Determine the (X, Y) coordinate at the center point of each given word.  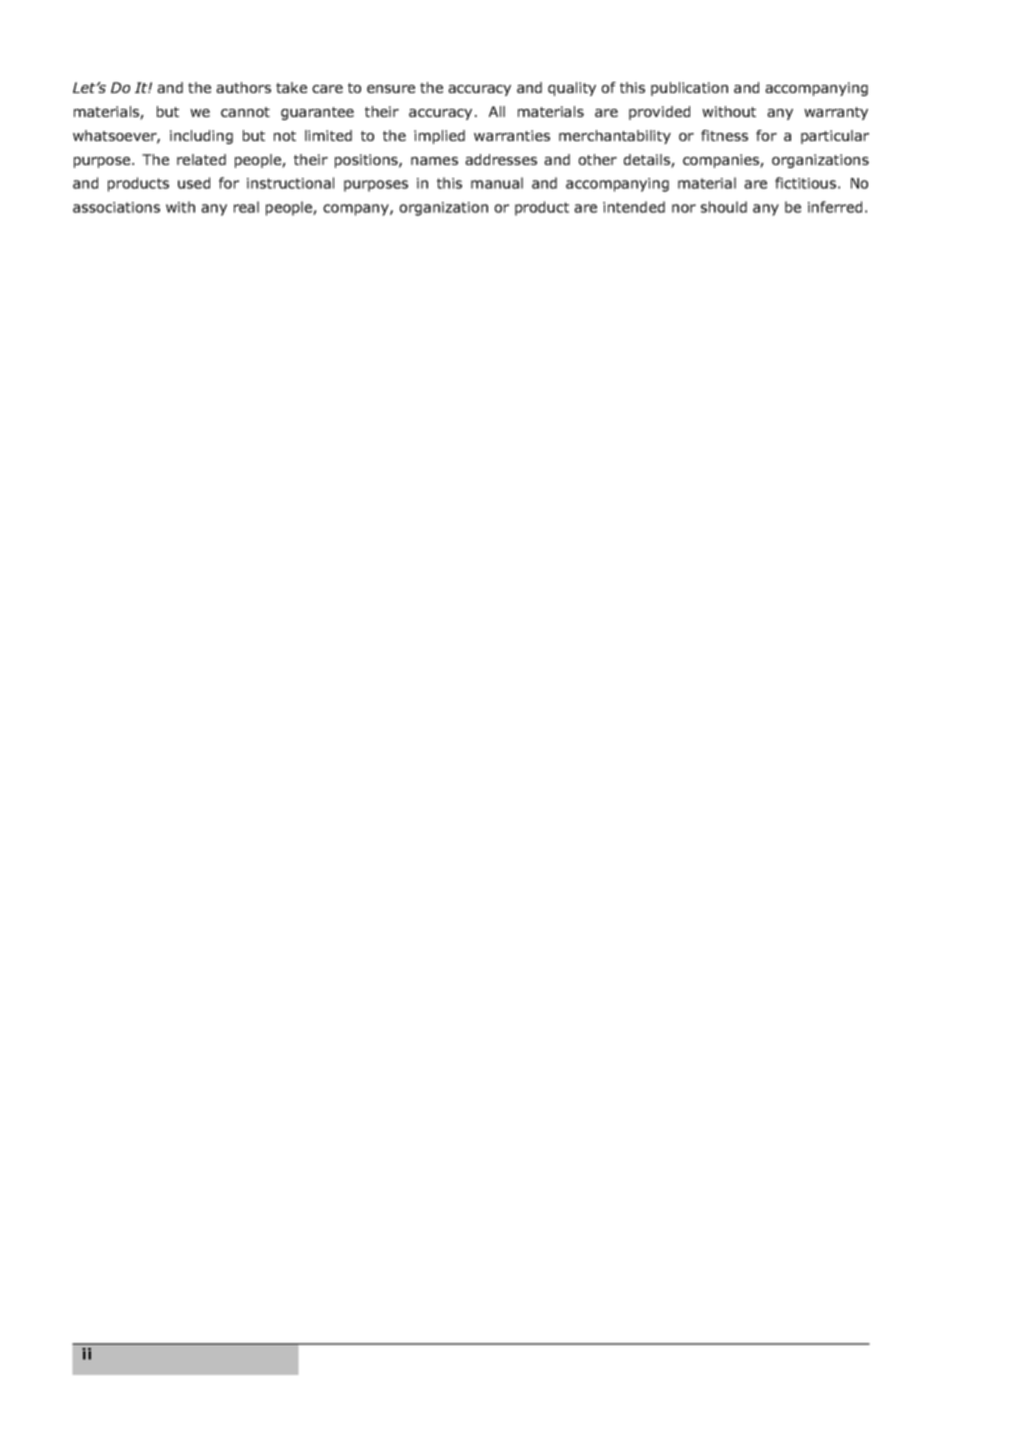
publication (689, 89)
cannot (245, 112)
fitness (724, 135)
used (194, 183)
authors (243, 87)
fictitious (805, 183)
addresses (501, 159)
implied (439, 137)
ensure (391, 89)
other (597, 159)
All (497, 111)
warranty (836, 113)
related (201, 159)
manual (497, 183)
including (201, 137)
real (246, 207)
